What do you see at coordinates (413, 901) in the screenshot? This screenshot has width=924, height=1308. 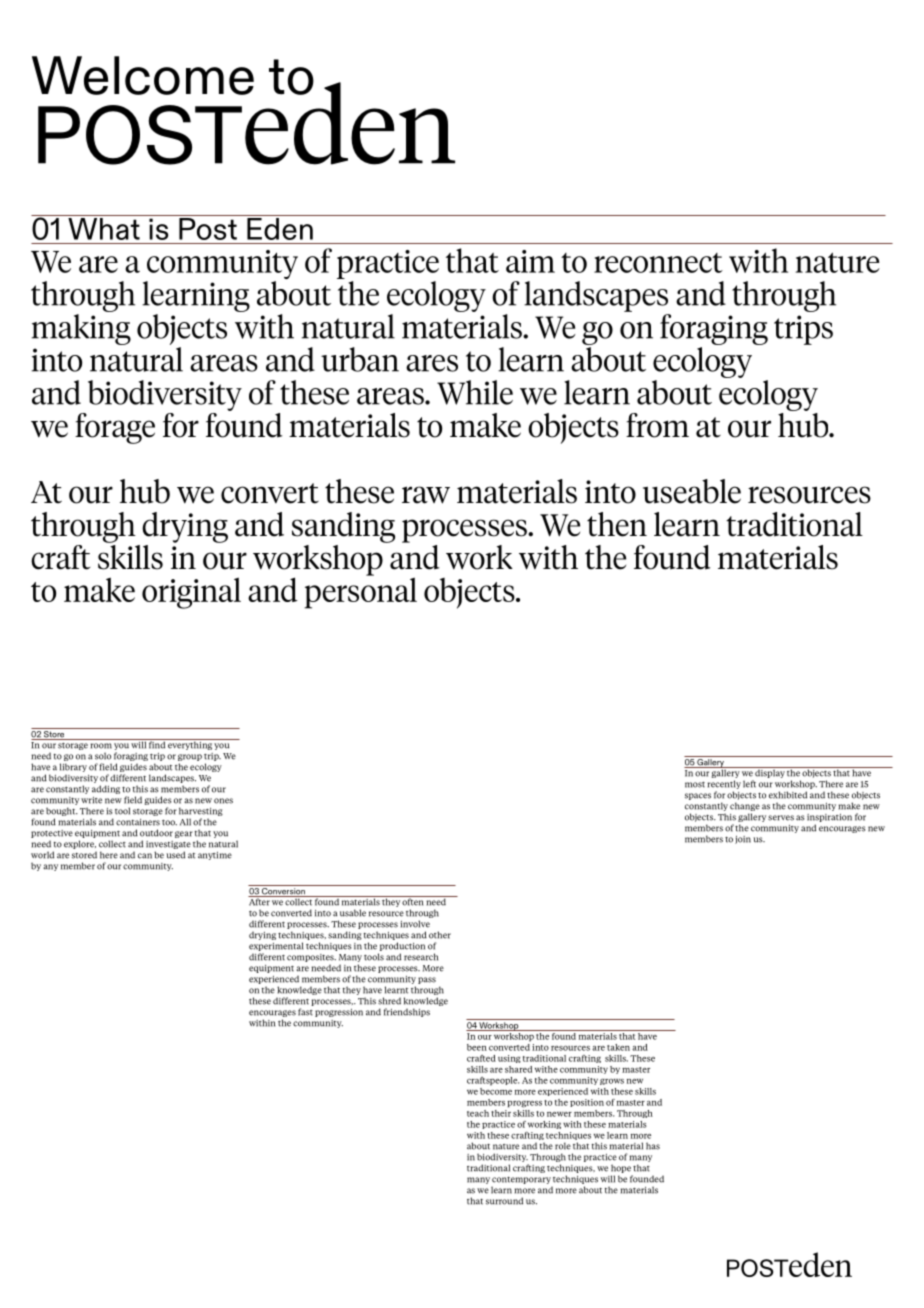 I see `often` at bounding box center [413, 901].
